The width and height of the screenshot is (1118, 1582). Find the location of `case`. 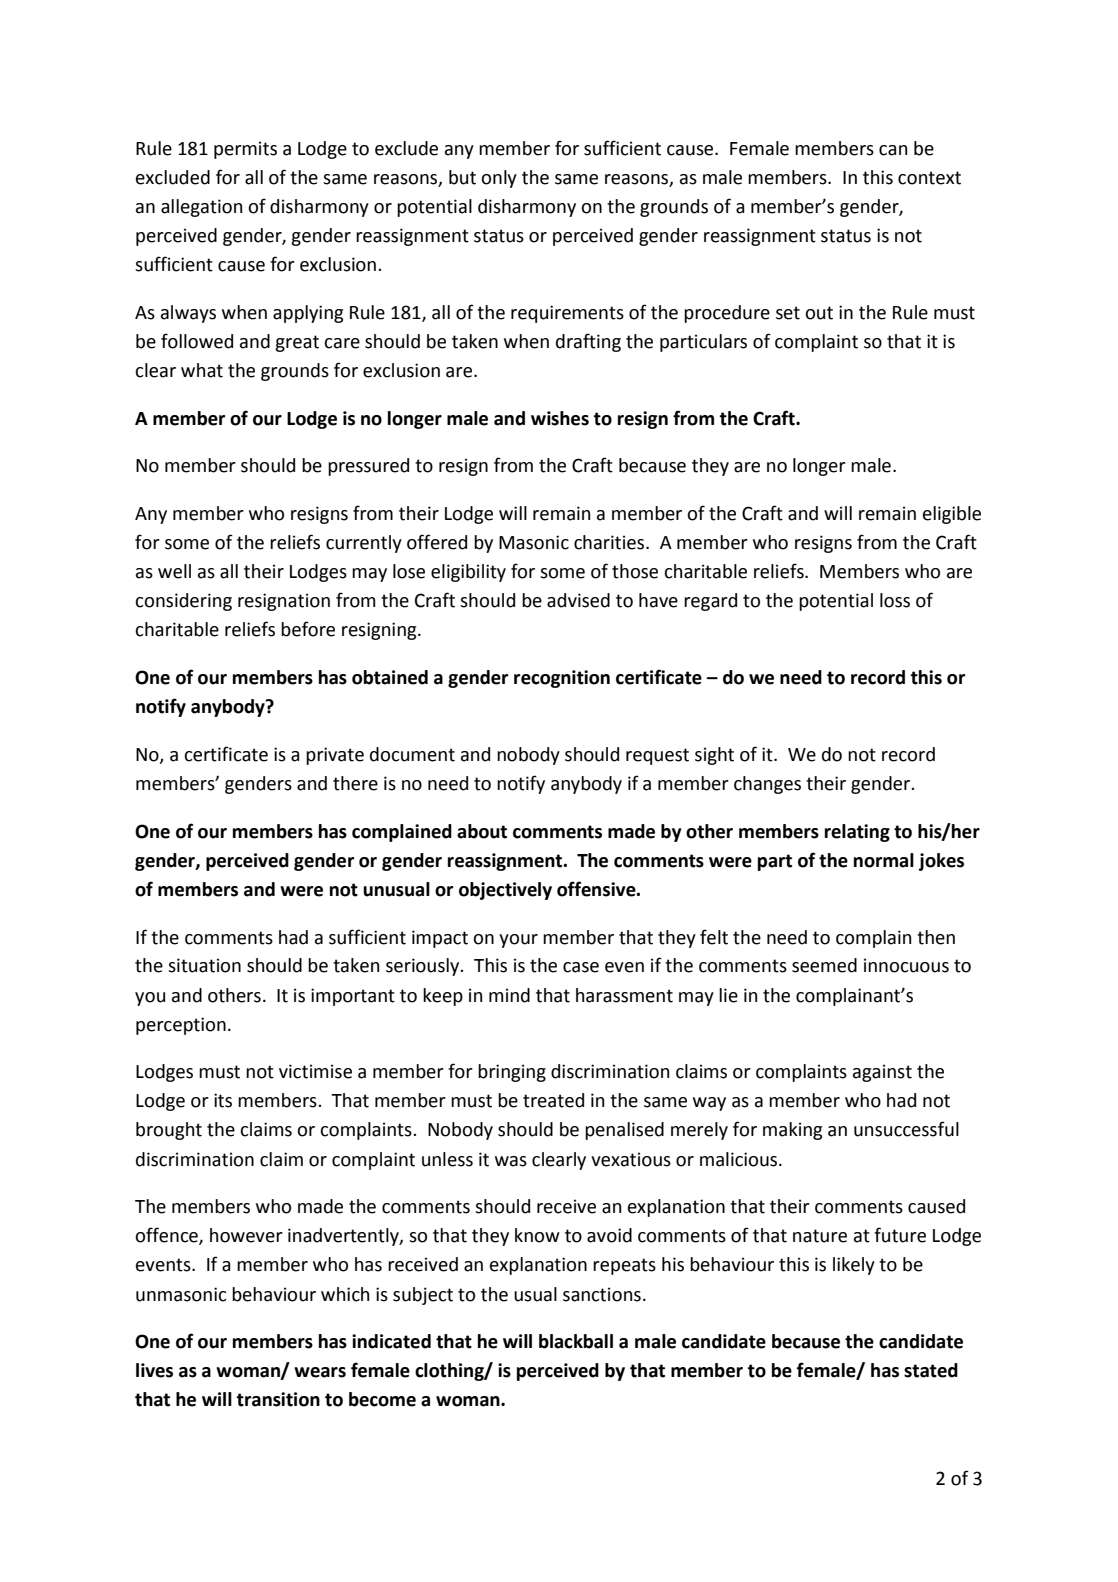

case is located at coordinates (581, 967).
